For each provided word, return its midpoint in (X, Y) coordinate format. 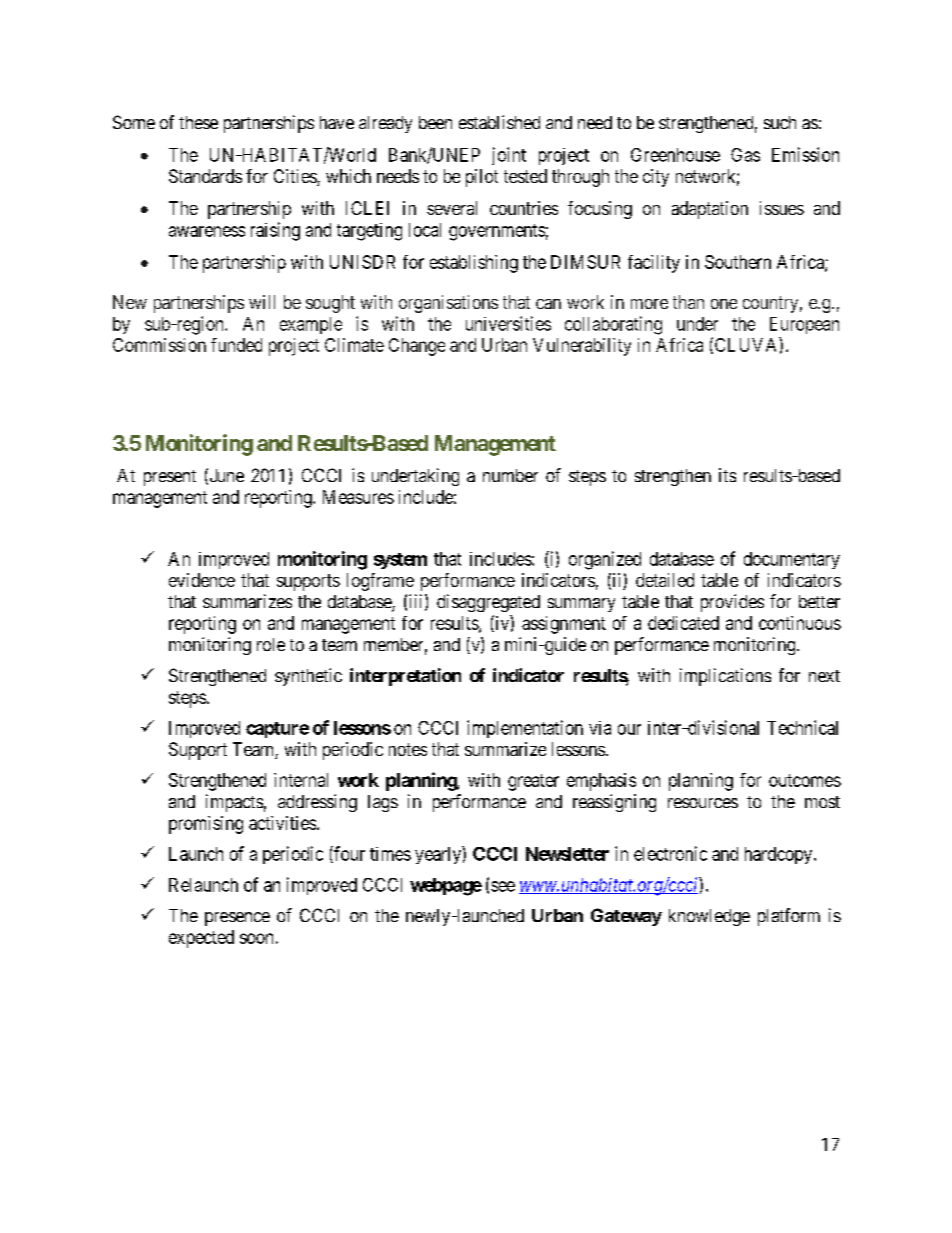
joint (509, 156)
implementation (525, 729)
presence (237, 919)
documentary (792, 560)
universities (508, 323)
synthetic (308, 677)
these (198, 122)
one (724, 304)
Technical (802, 727)
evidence (202, 580)
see (503, 886)
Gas (745, 155)
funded (236, 345)
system (400, 561)
